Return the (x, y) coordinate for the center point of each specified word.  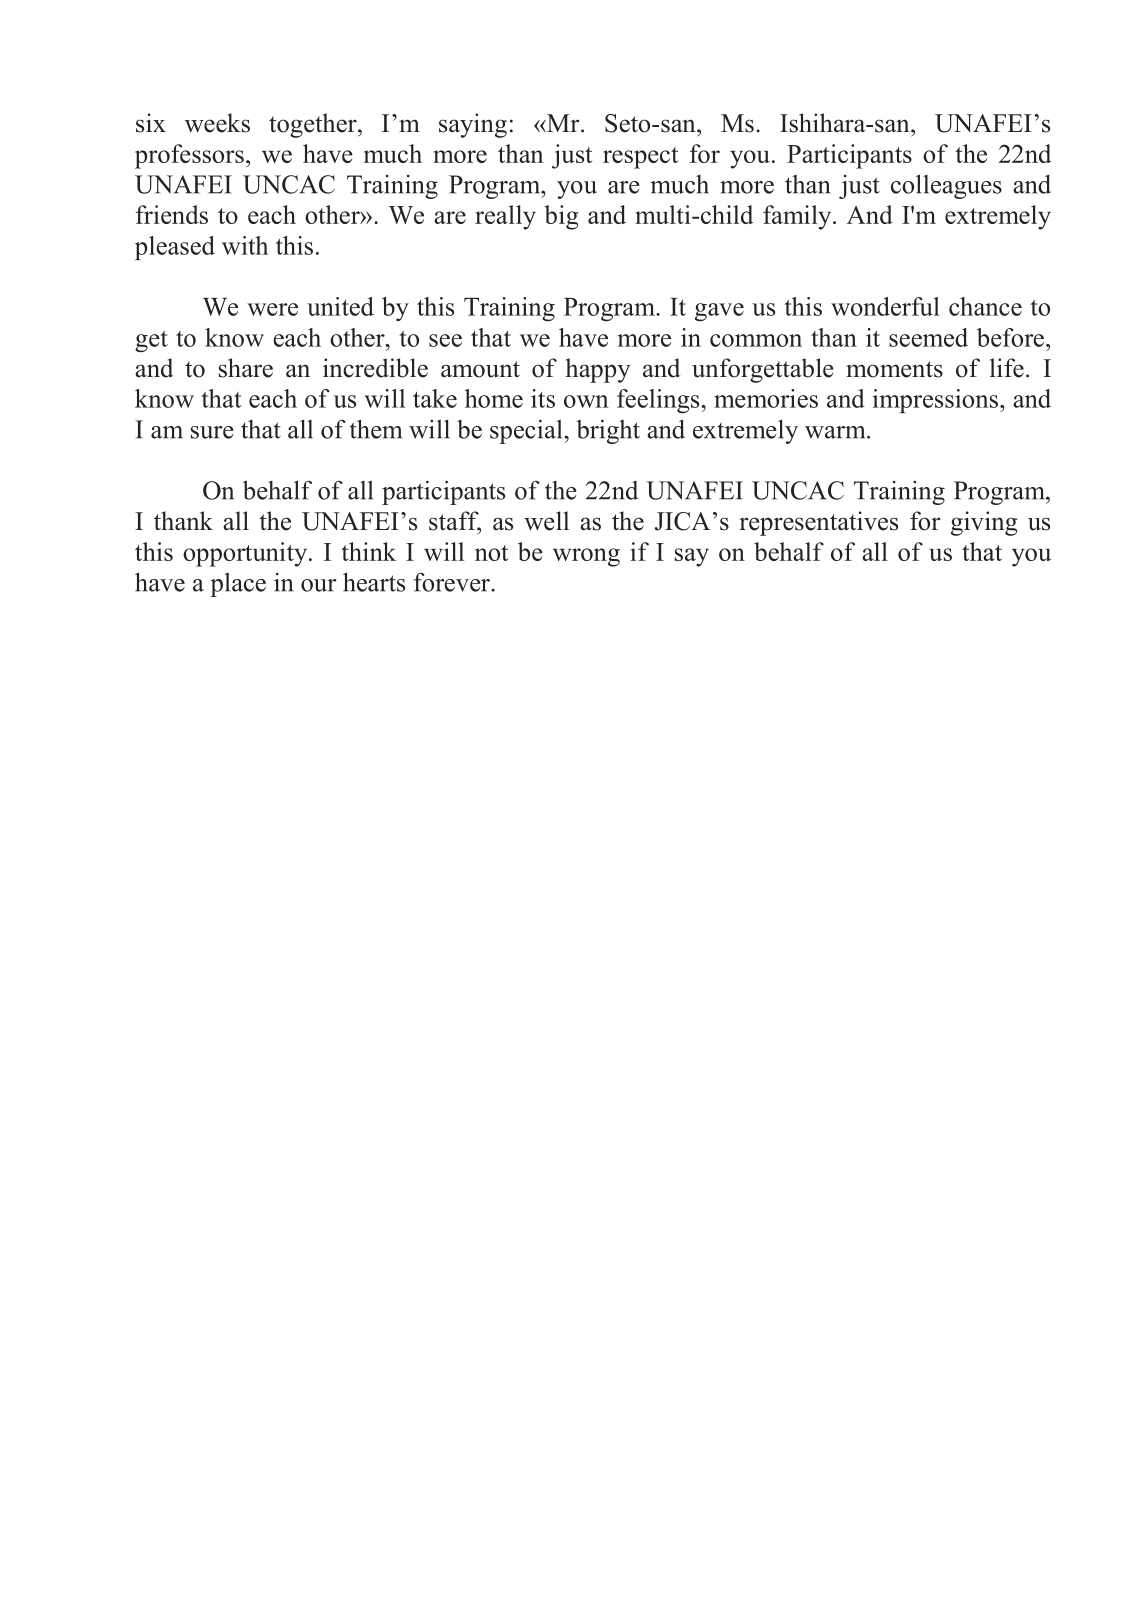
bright (608, 431)
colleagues (946, 186)
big (561, 217)
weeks (217, 123)
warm (836, 432)
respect (640, 158)
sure (212, 432)
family (798, 217)
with (245, 245)
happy (598, 370)
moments (894, 369)
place (238, 585)
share (246, 368)
